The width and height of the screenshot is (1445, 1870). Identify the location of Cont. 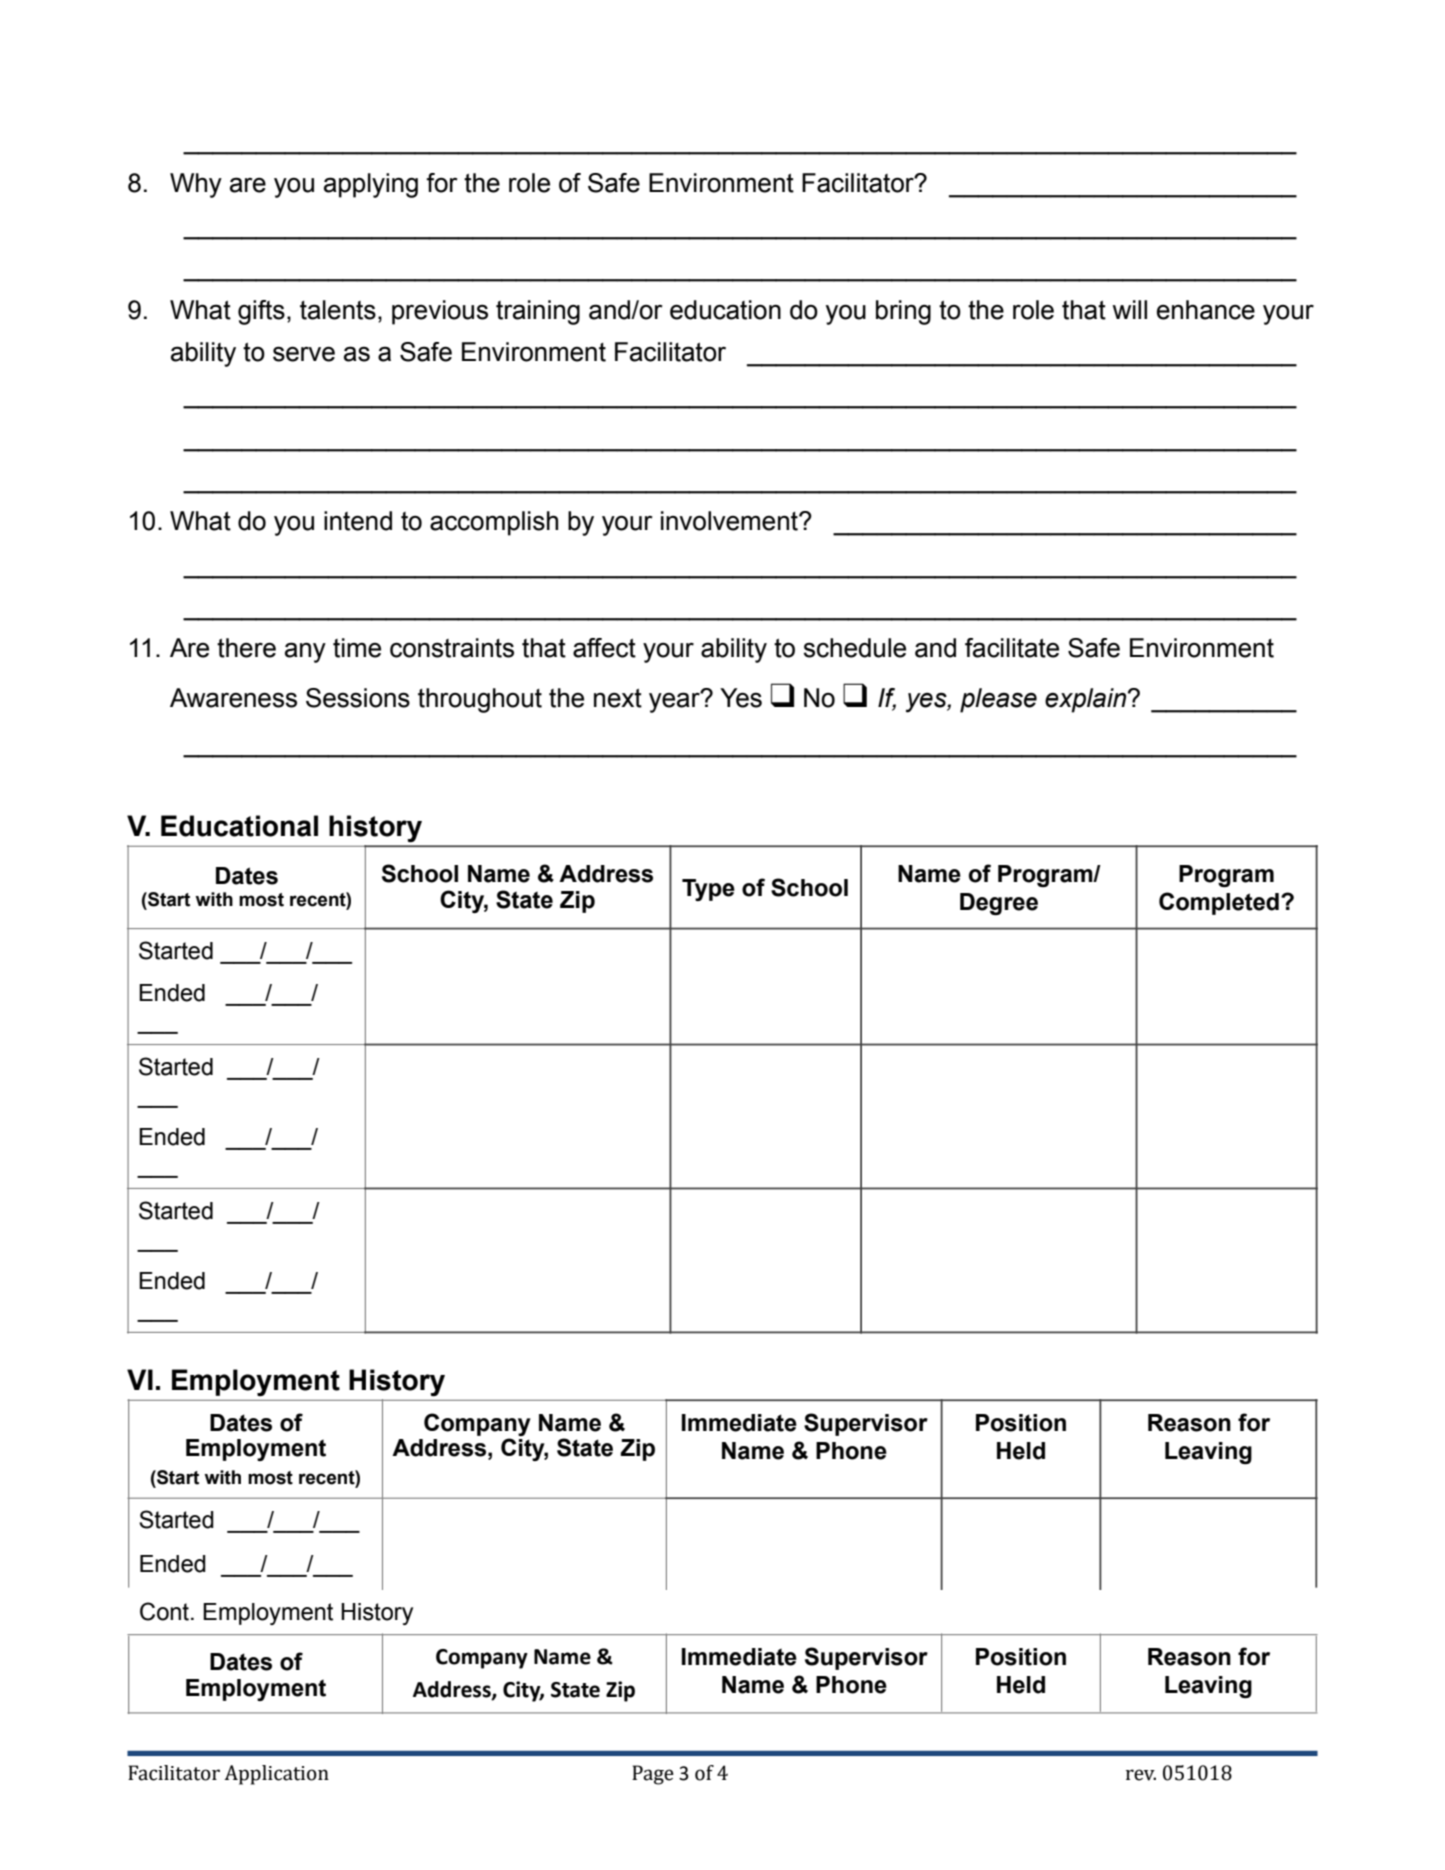
(164, 1611).
